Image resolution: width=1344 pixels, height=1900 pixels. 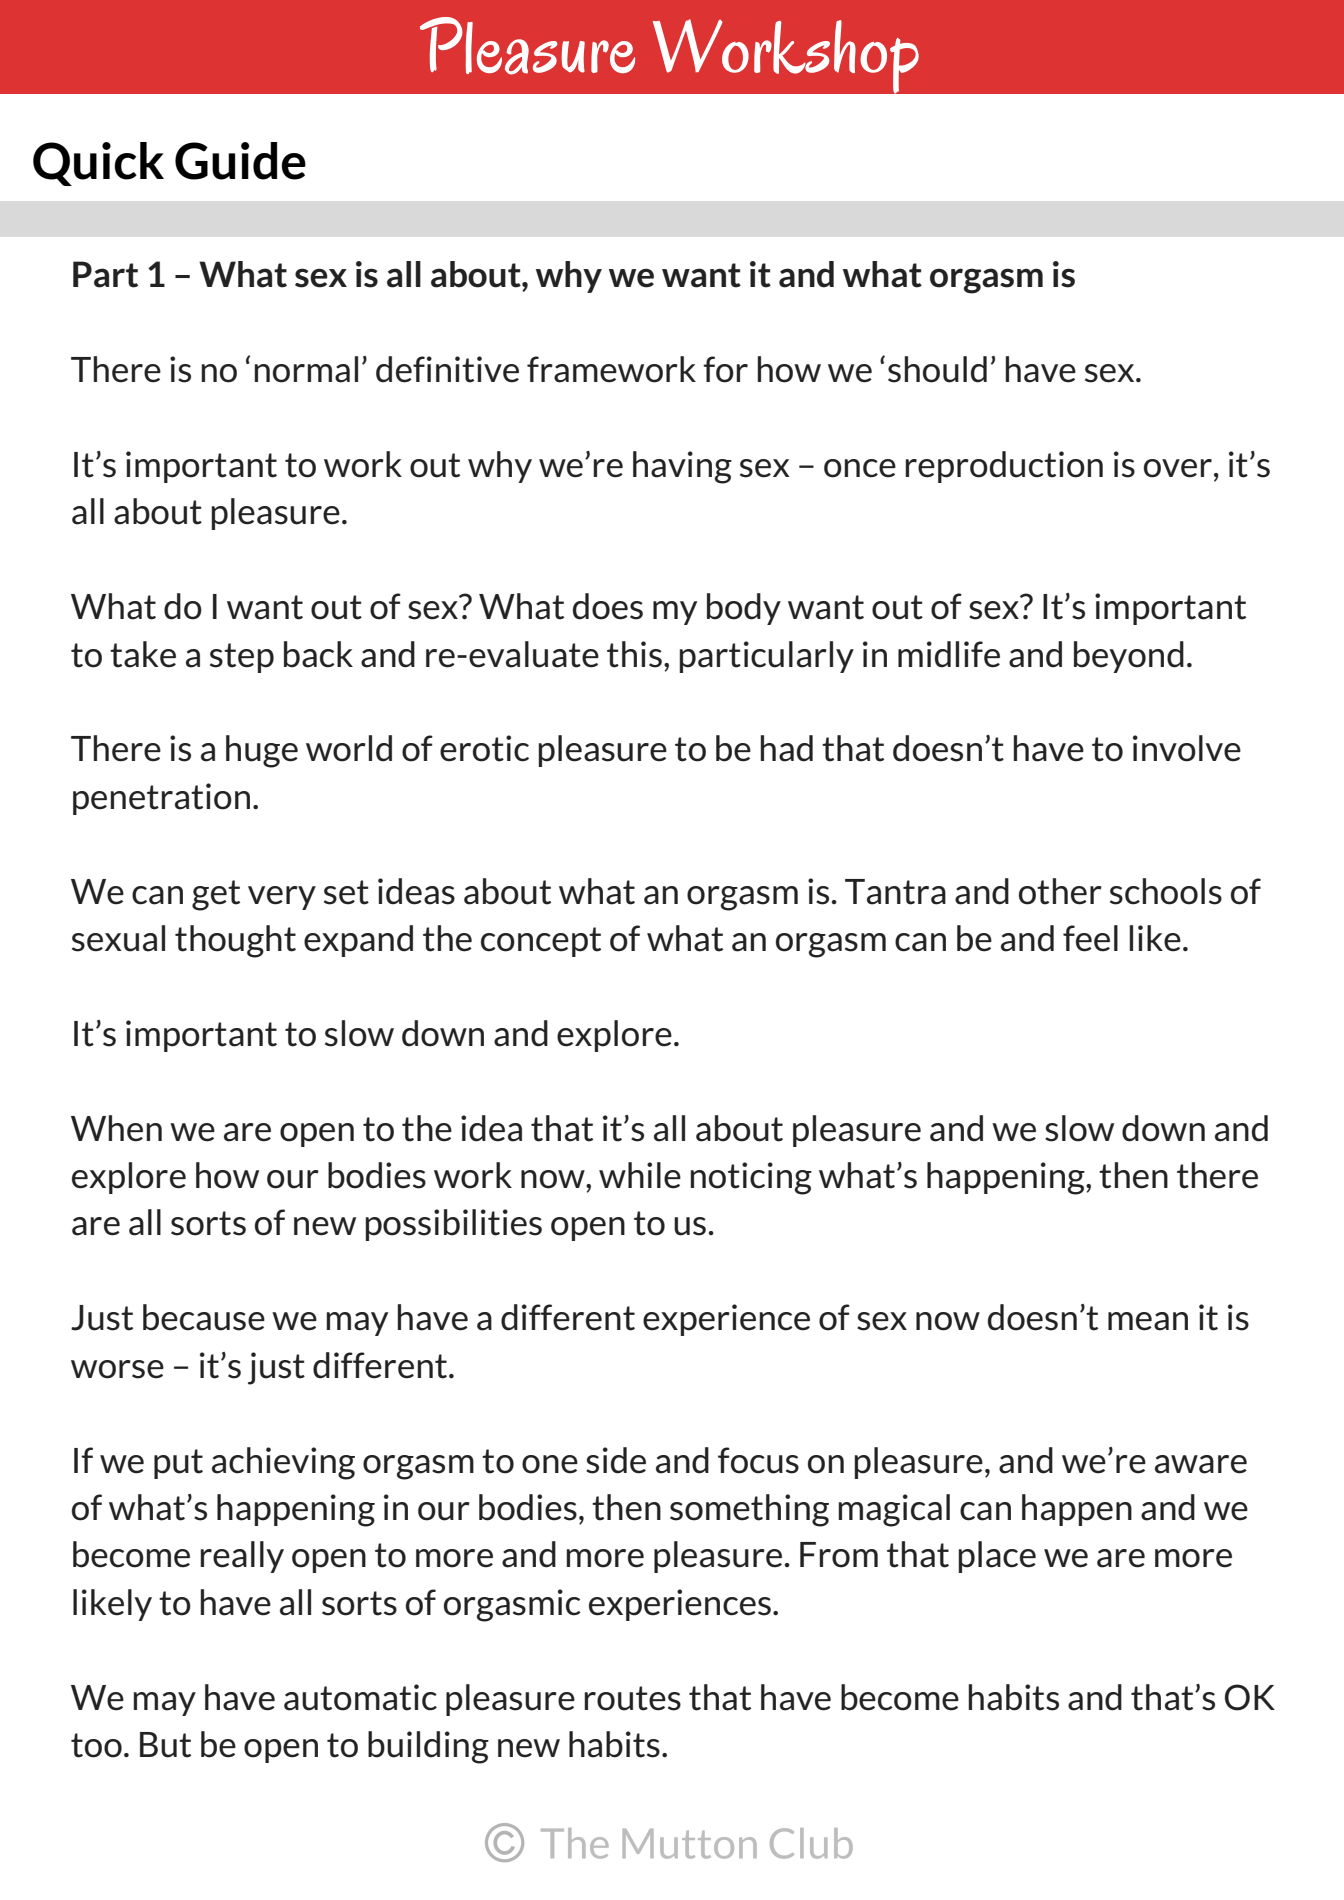 What do you see at coordinates (204, 1317) in the page?
I see `because` at bounding box center [204, 1317].
